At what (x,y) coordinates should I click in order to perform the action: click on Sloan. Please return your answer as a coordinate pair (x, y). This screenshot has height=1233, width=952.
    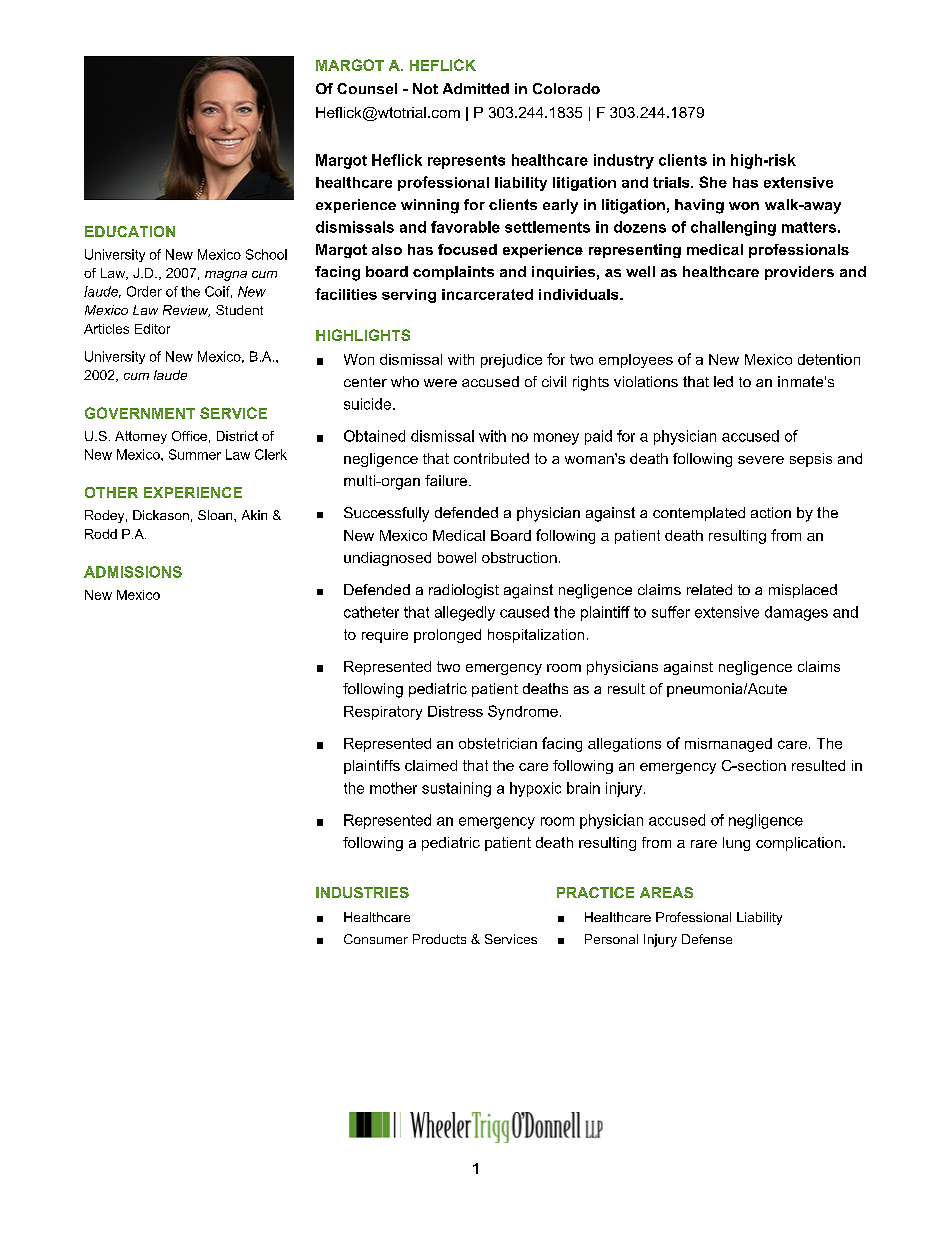
    Looking at the image, I should click on (216, 515).
